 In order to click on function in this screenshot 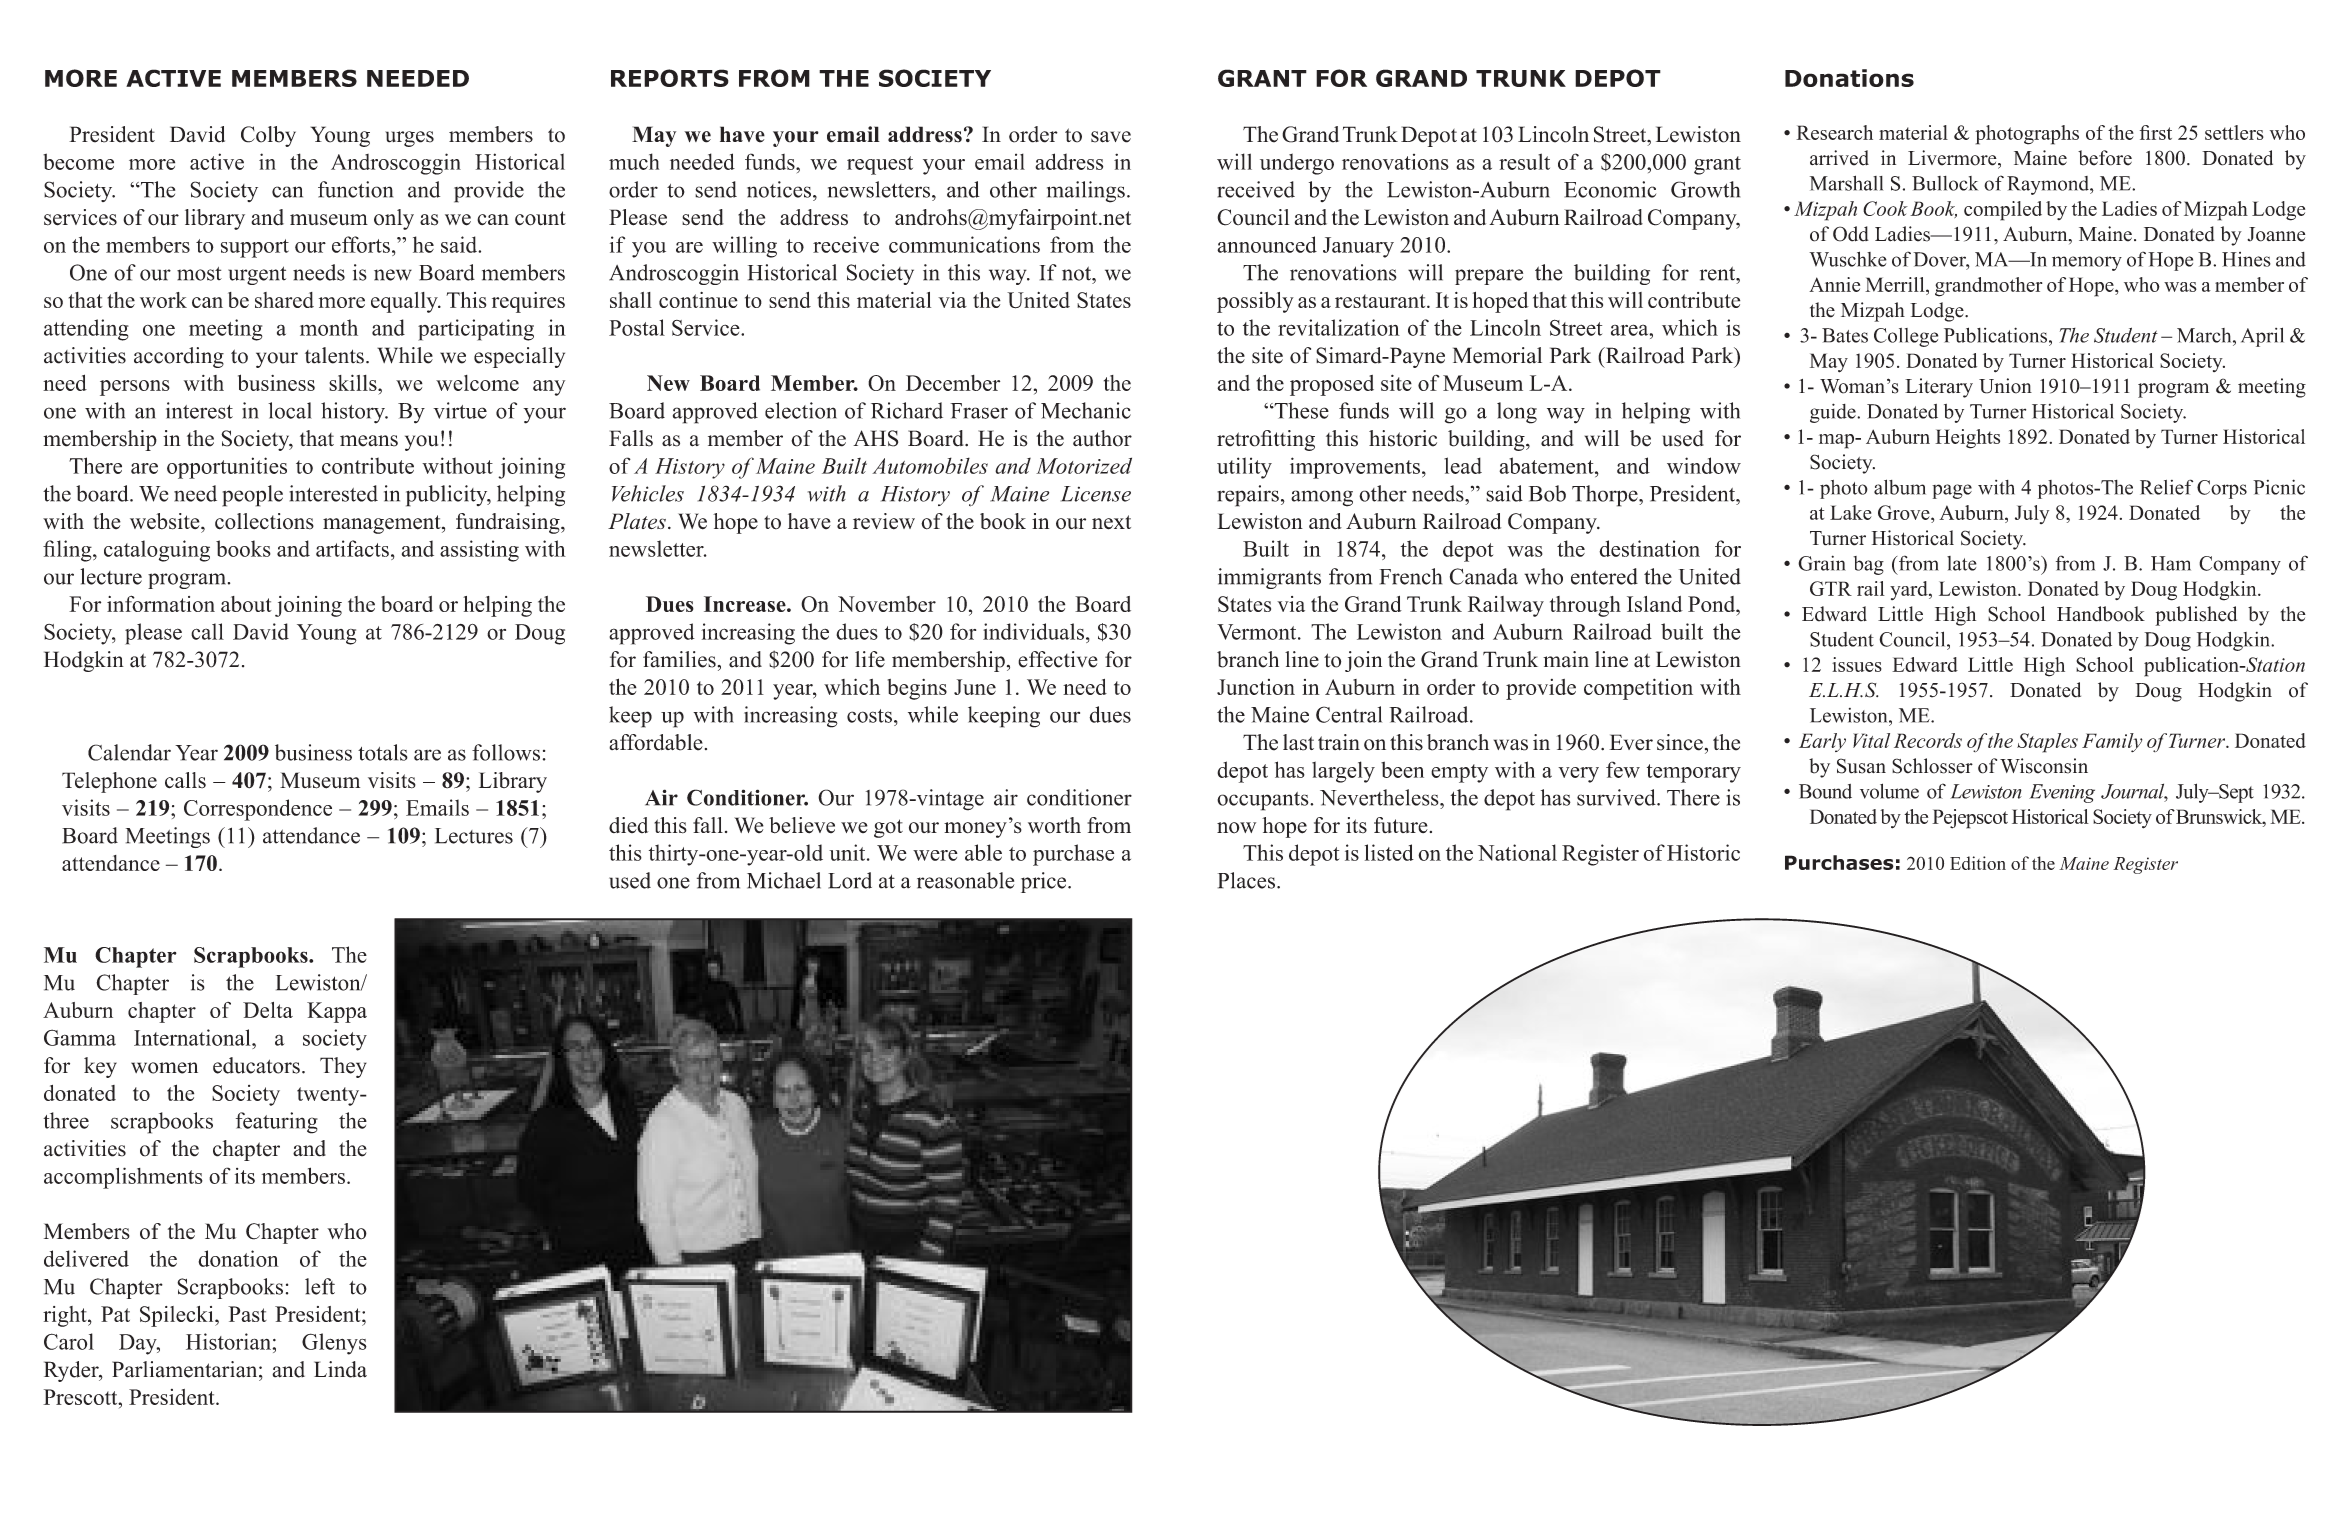, I will do `click(355, 189)`.
